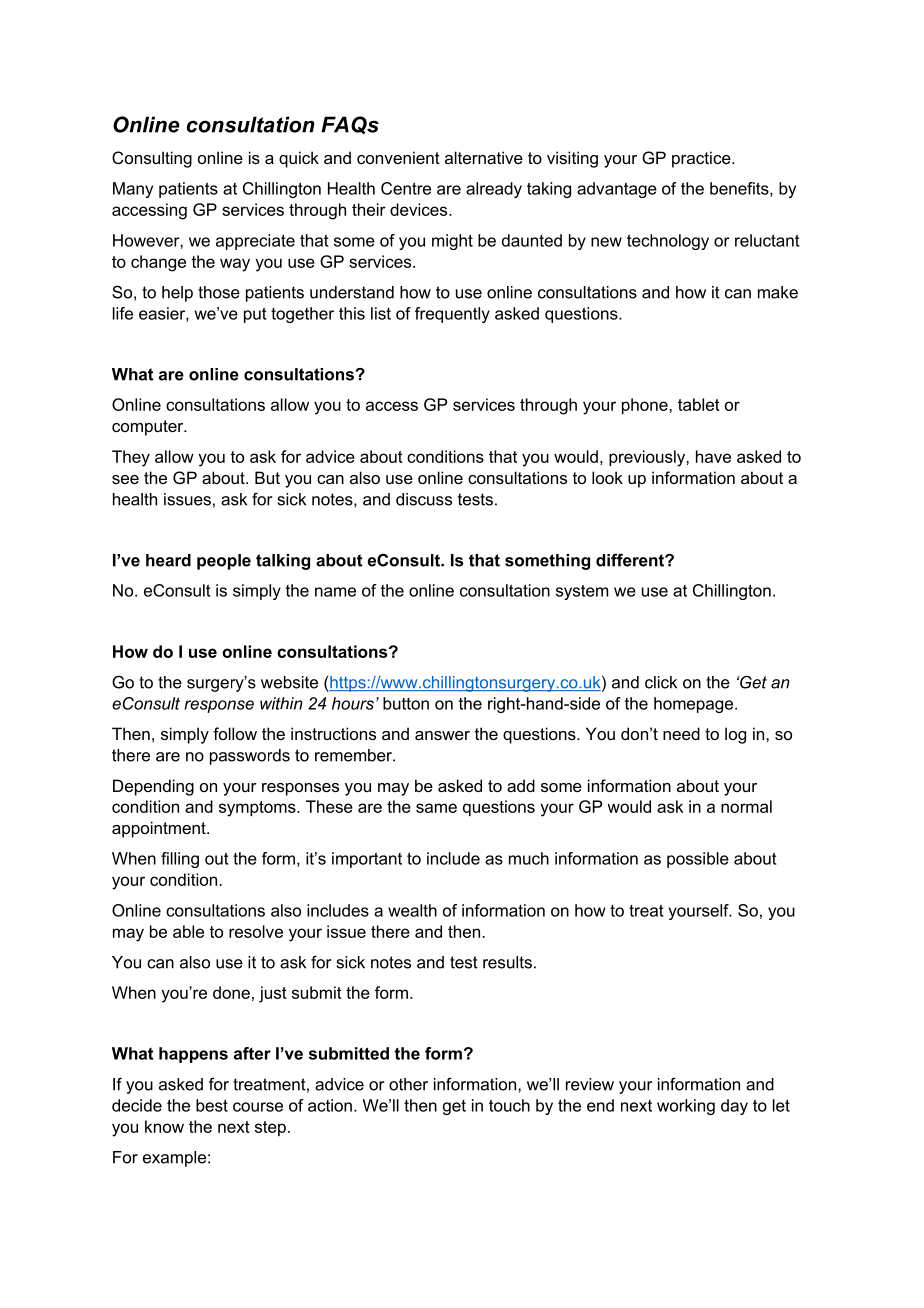 Image resolution: width=924 pixels, height=1308 pixels. What do you see at coordinates (702, 159) in the image?
I see `practice` at bounding box center [702, 159].
